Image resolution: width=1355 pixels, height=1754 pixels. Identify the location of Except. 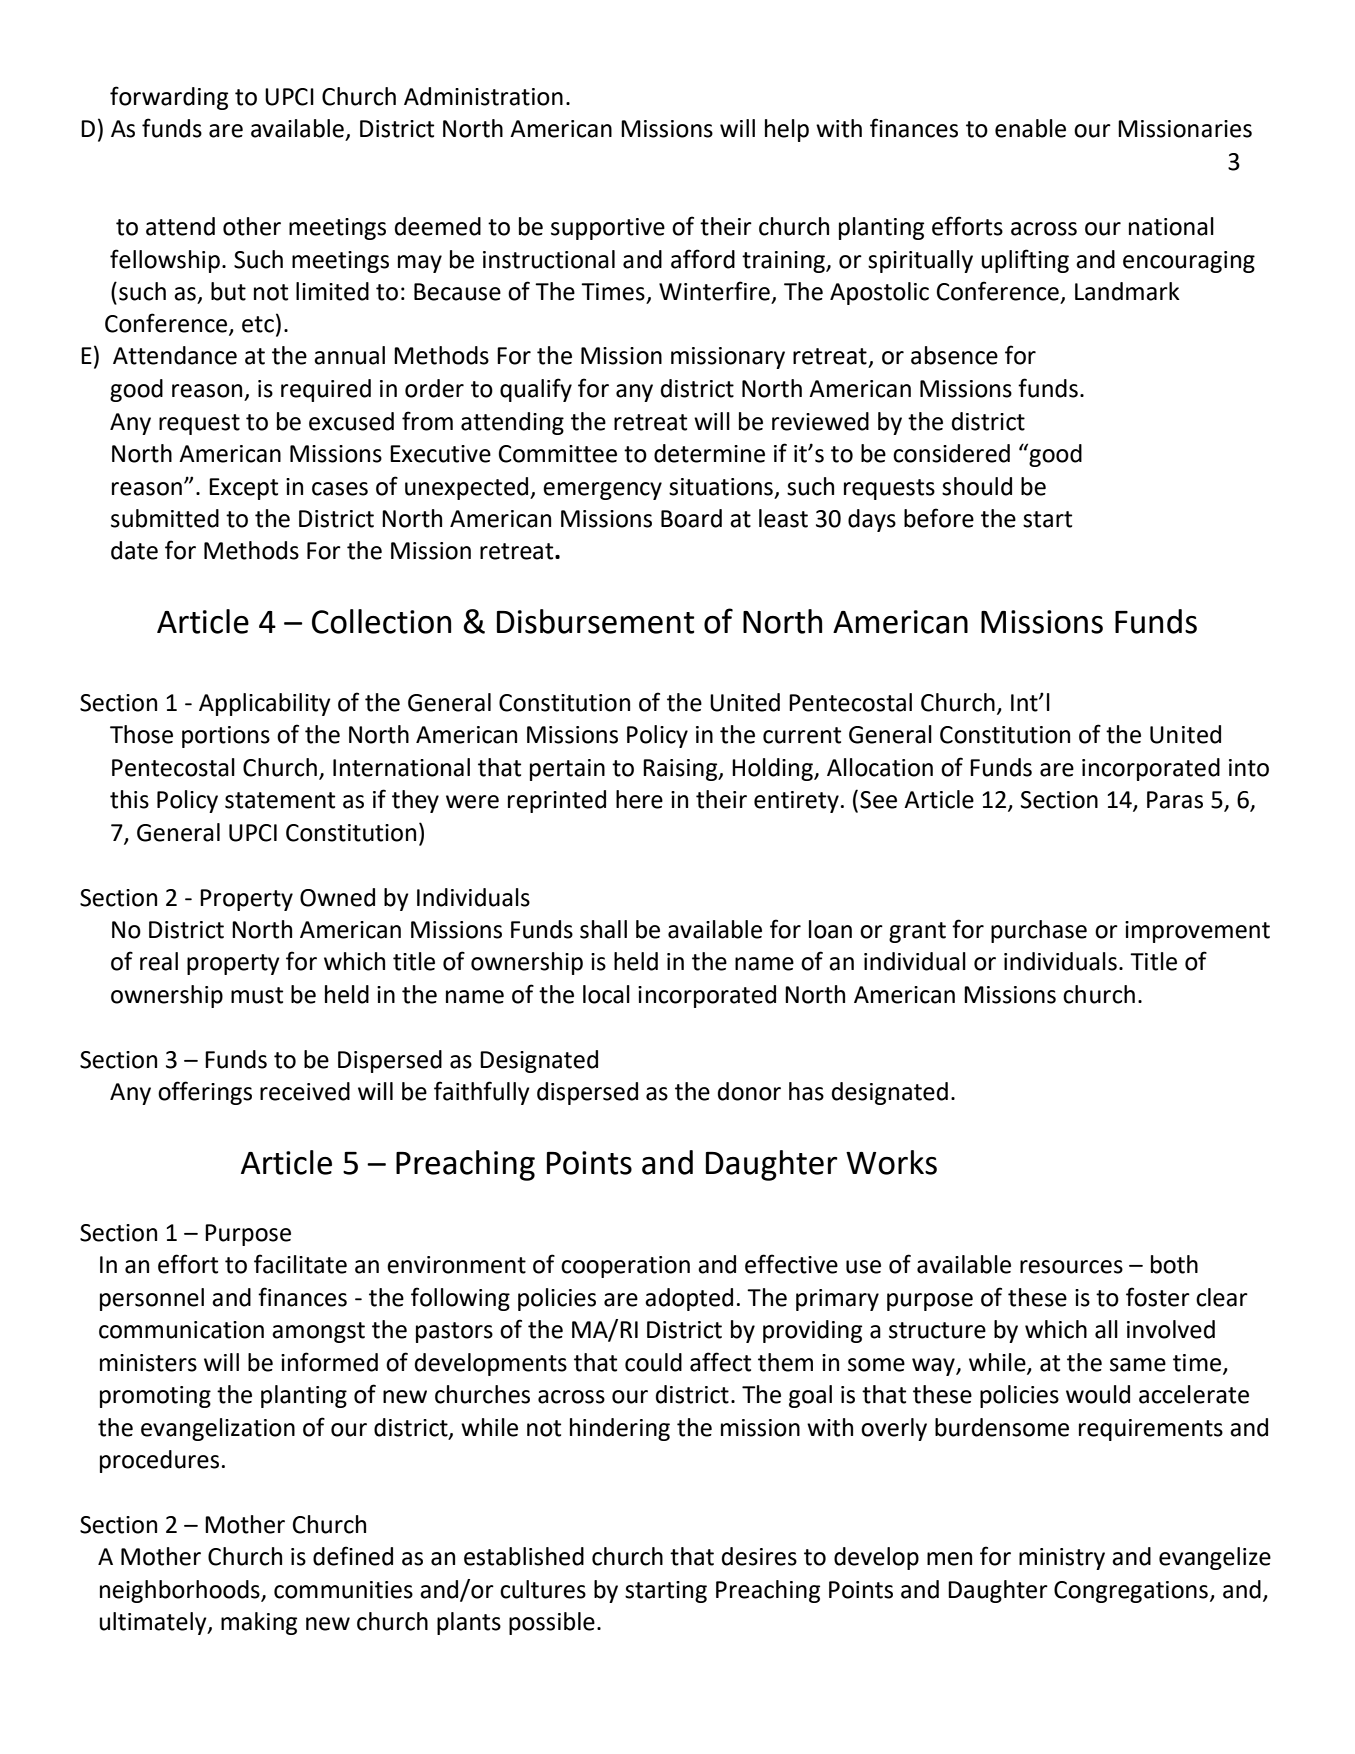
(243, 489).
